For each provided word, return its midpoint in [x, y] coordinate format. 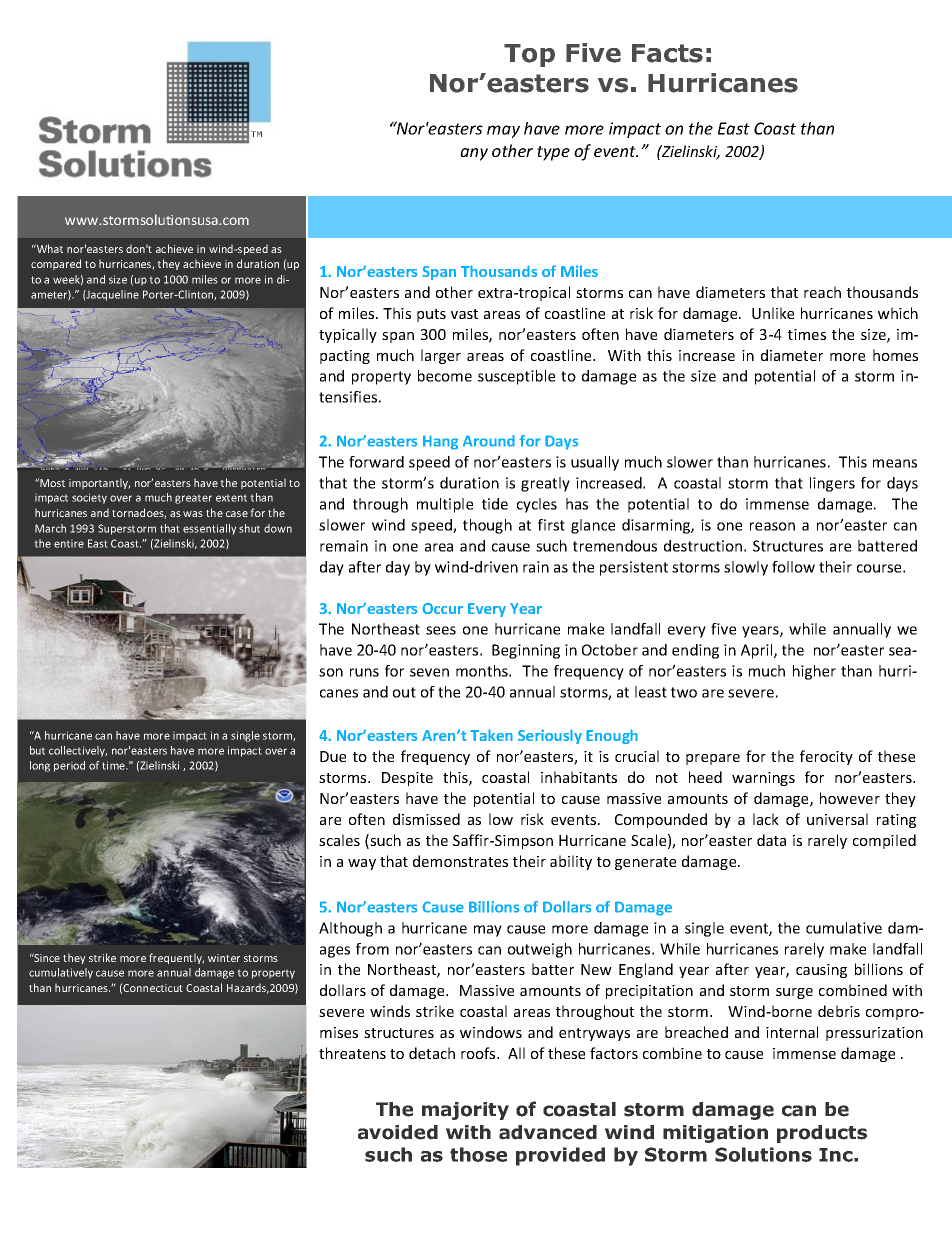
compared [56, 264]
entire [69, 543]
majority [465, 1111]
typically [348, 335]
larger [441, 356]
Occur [442, 608]
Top [529, 55]
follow [793, 567]
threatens [352, 1053]
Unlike [773, 313]
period [69, 766]
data [771, 840]
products [822, 1134]
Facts [667, 53]
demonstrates [460, 861]
